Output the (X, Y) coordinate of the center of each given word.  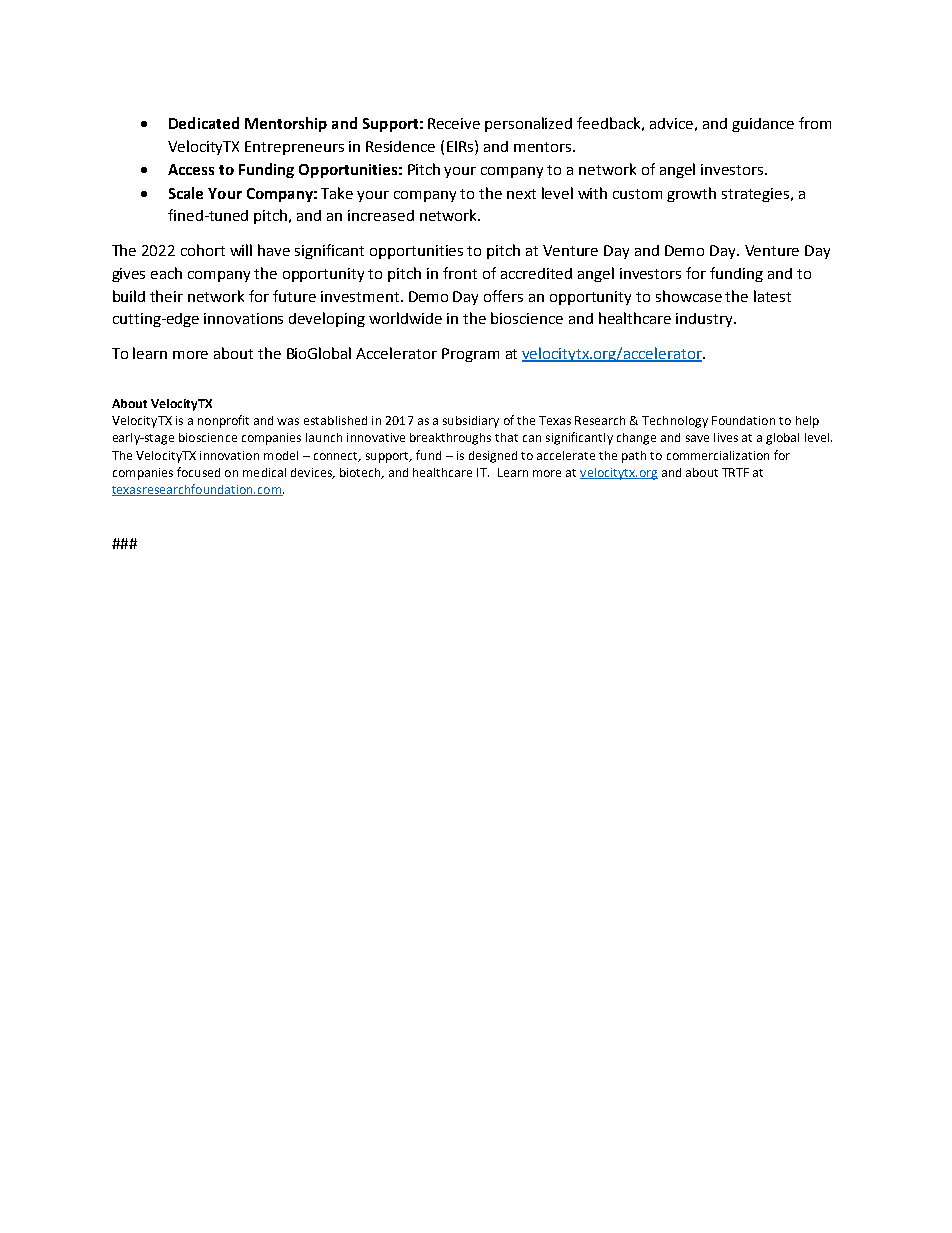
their (166, 296)
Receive (454, 123)
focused (198, 472)
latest (772, 296)
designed (493, 457)
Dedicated (204, 123)
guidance (763, 125)
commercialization (718, 455)
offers (503, 296)
